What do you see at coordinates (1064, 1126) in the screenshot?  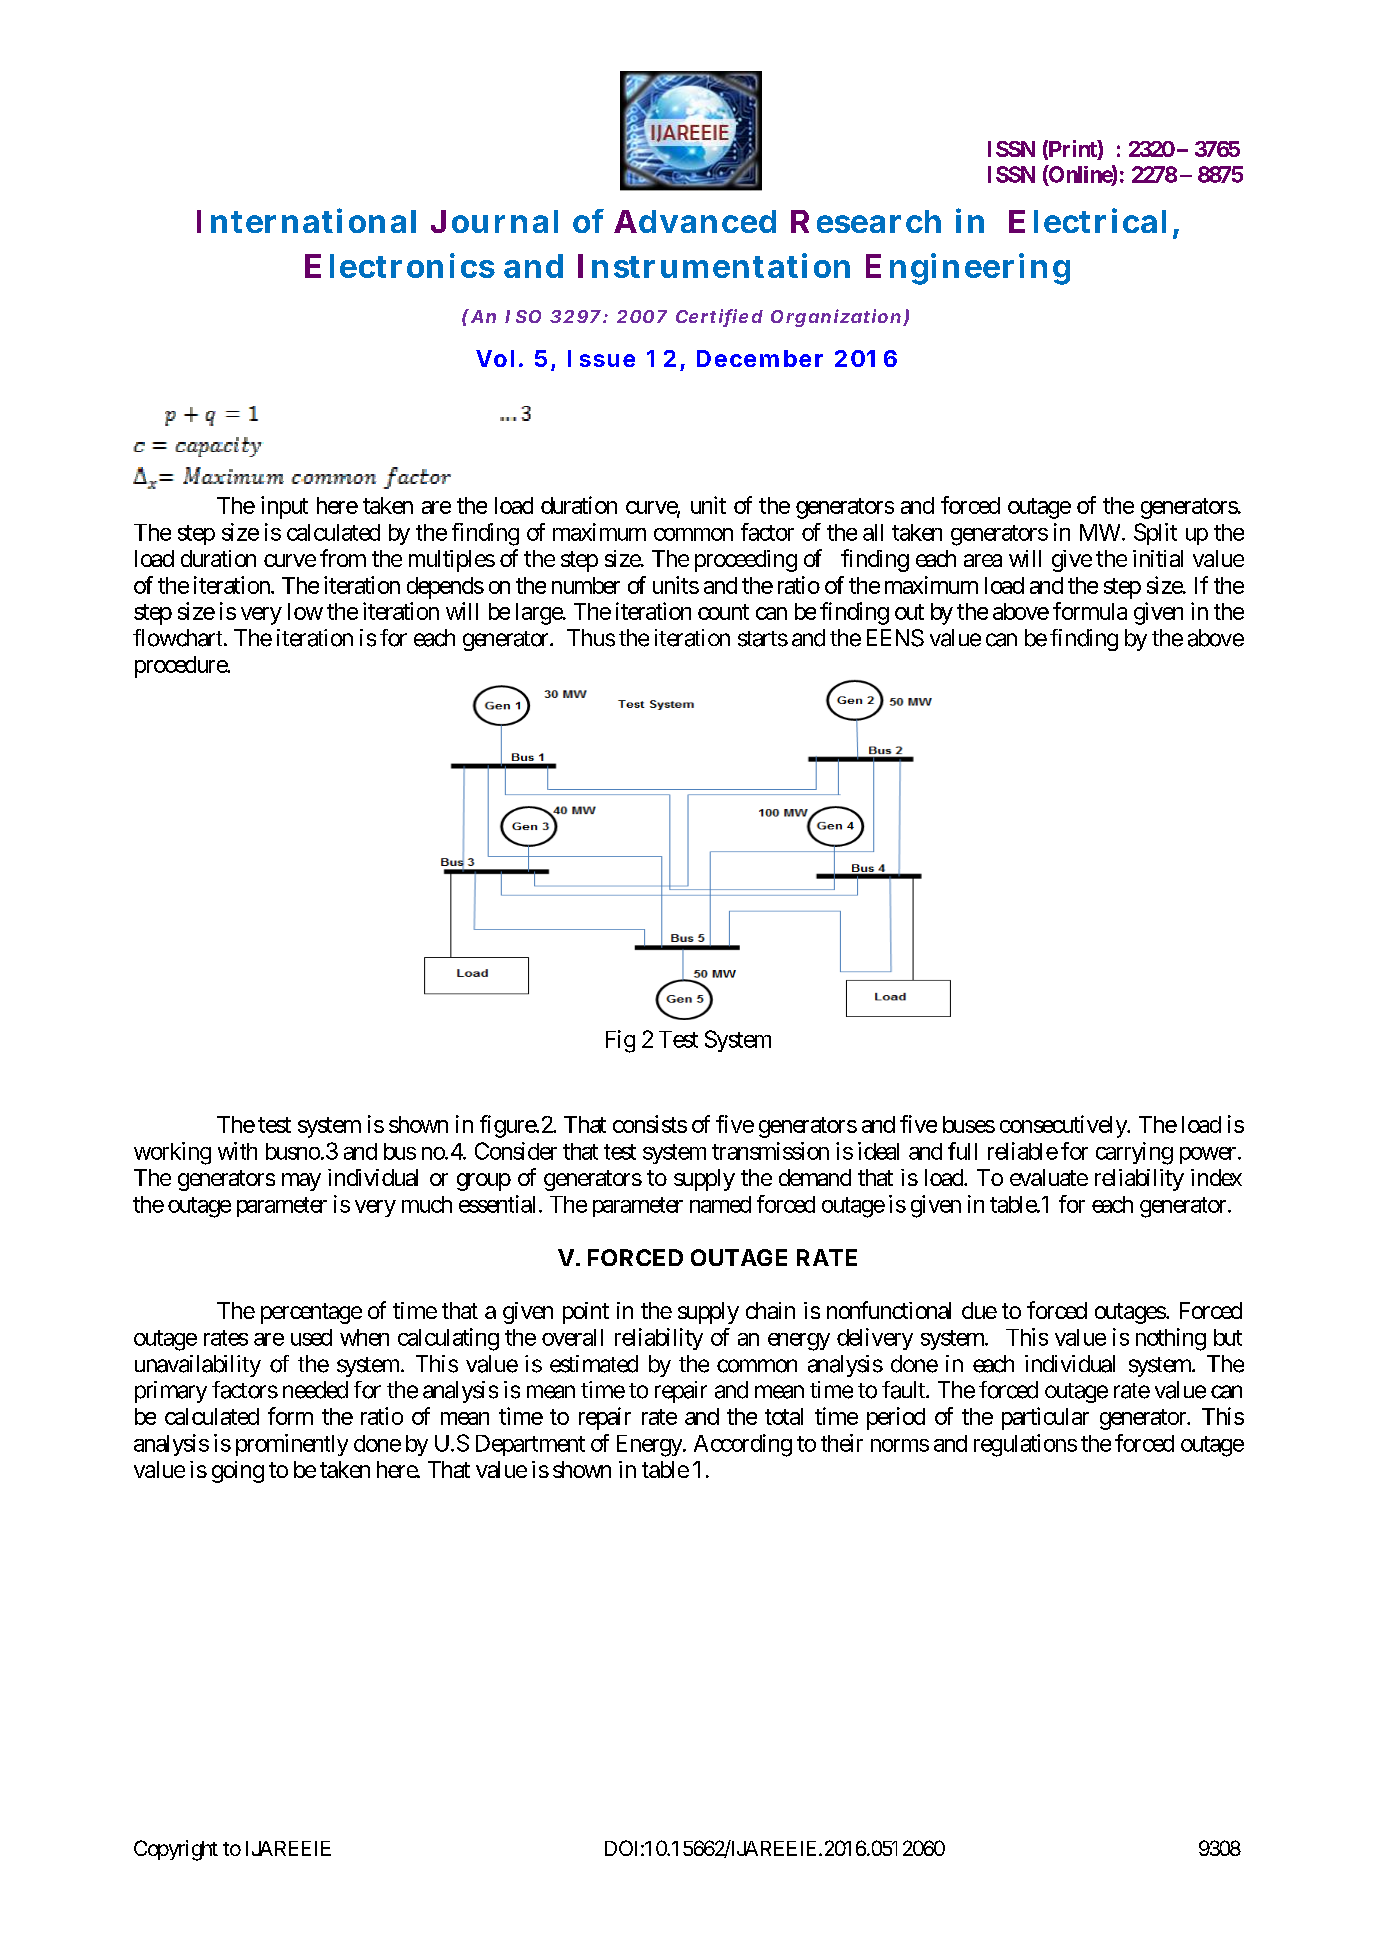 I see `consecutively` at bounding box center [1064, 1126].
